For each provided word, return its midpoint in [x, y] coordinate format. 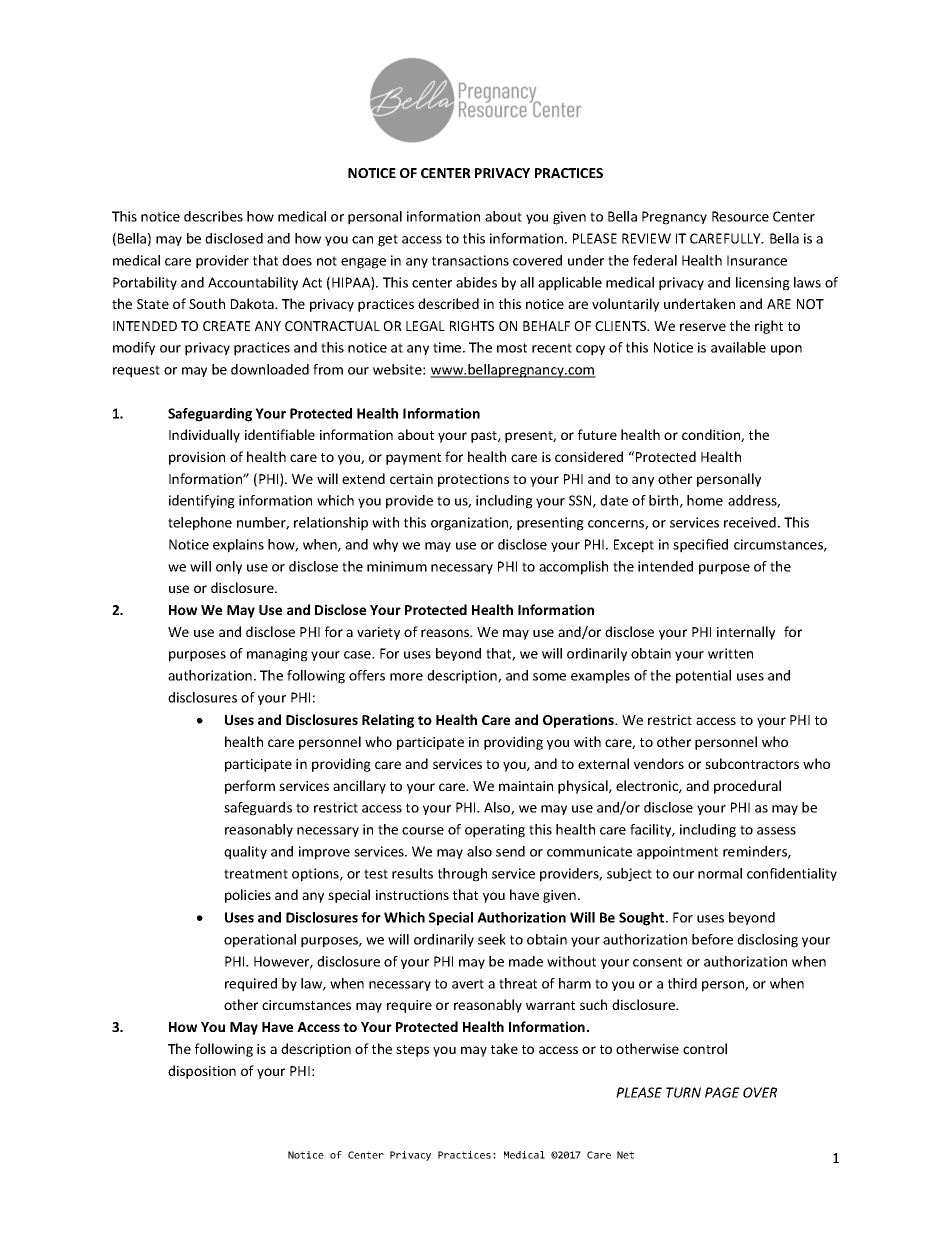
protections [473, 480]
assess [776, 831]
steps [412, 1051]
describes [213, 216]
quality [245, 853]
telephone [200, 524]
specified [700, 546]
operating [495, 831]
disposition [202, 1072]
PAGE [722, 1092]
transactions [470, 260]
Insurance [757, 260]
